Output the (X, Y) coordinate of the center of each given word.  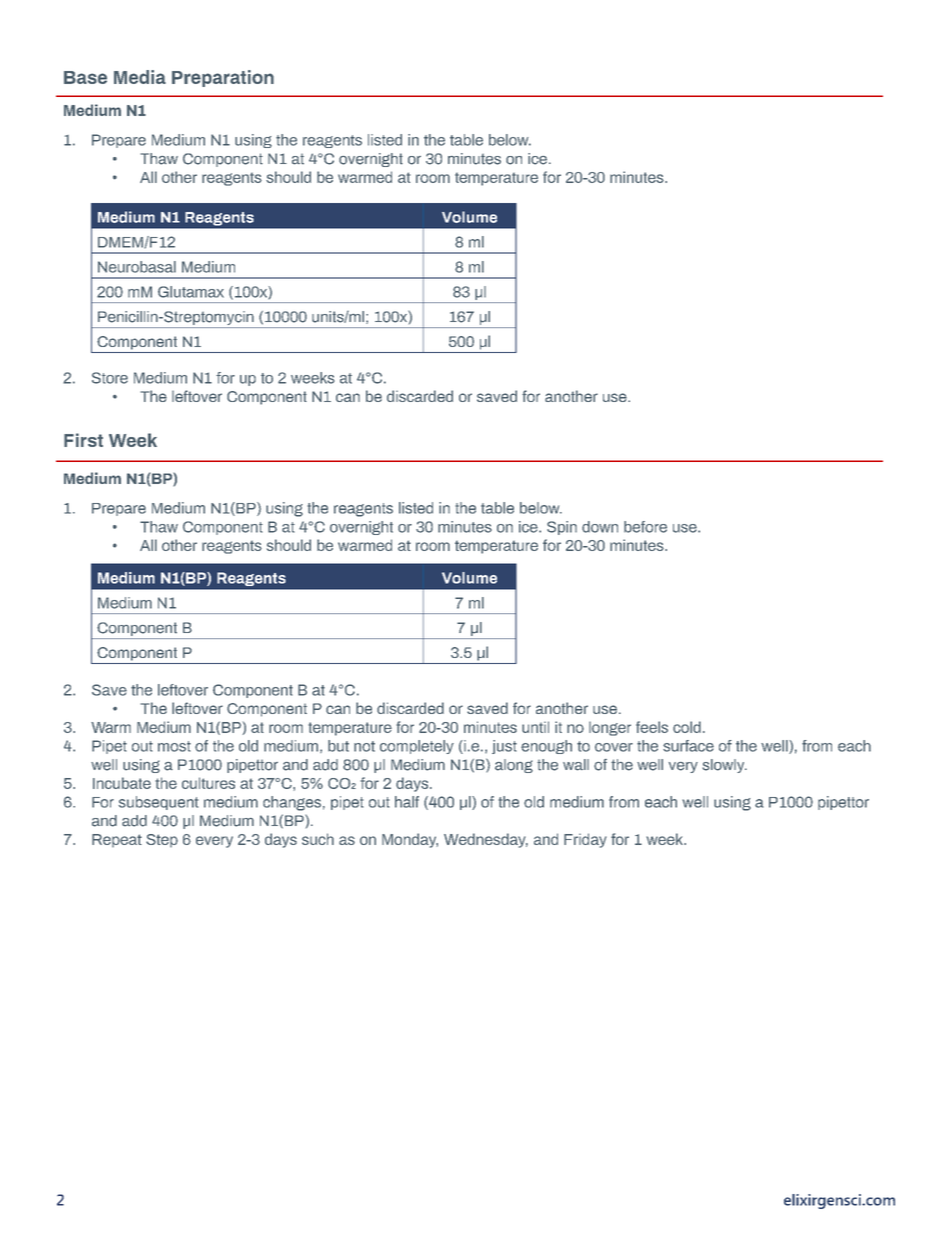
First (83, 440)
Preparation (223, 78)
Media (140, 77)
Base (85, 77)
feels (652, 727)
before (645, 527)
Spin (562, 528)
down (600, 527)
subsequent (158, 803)
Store (110, 378)
